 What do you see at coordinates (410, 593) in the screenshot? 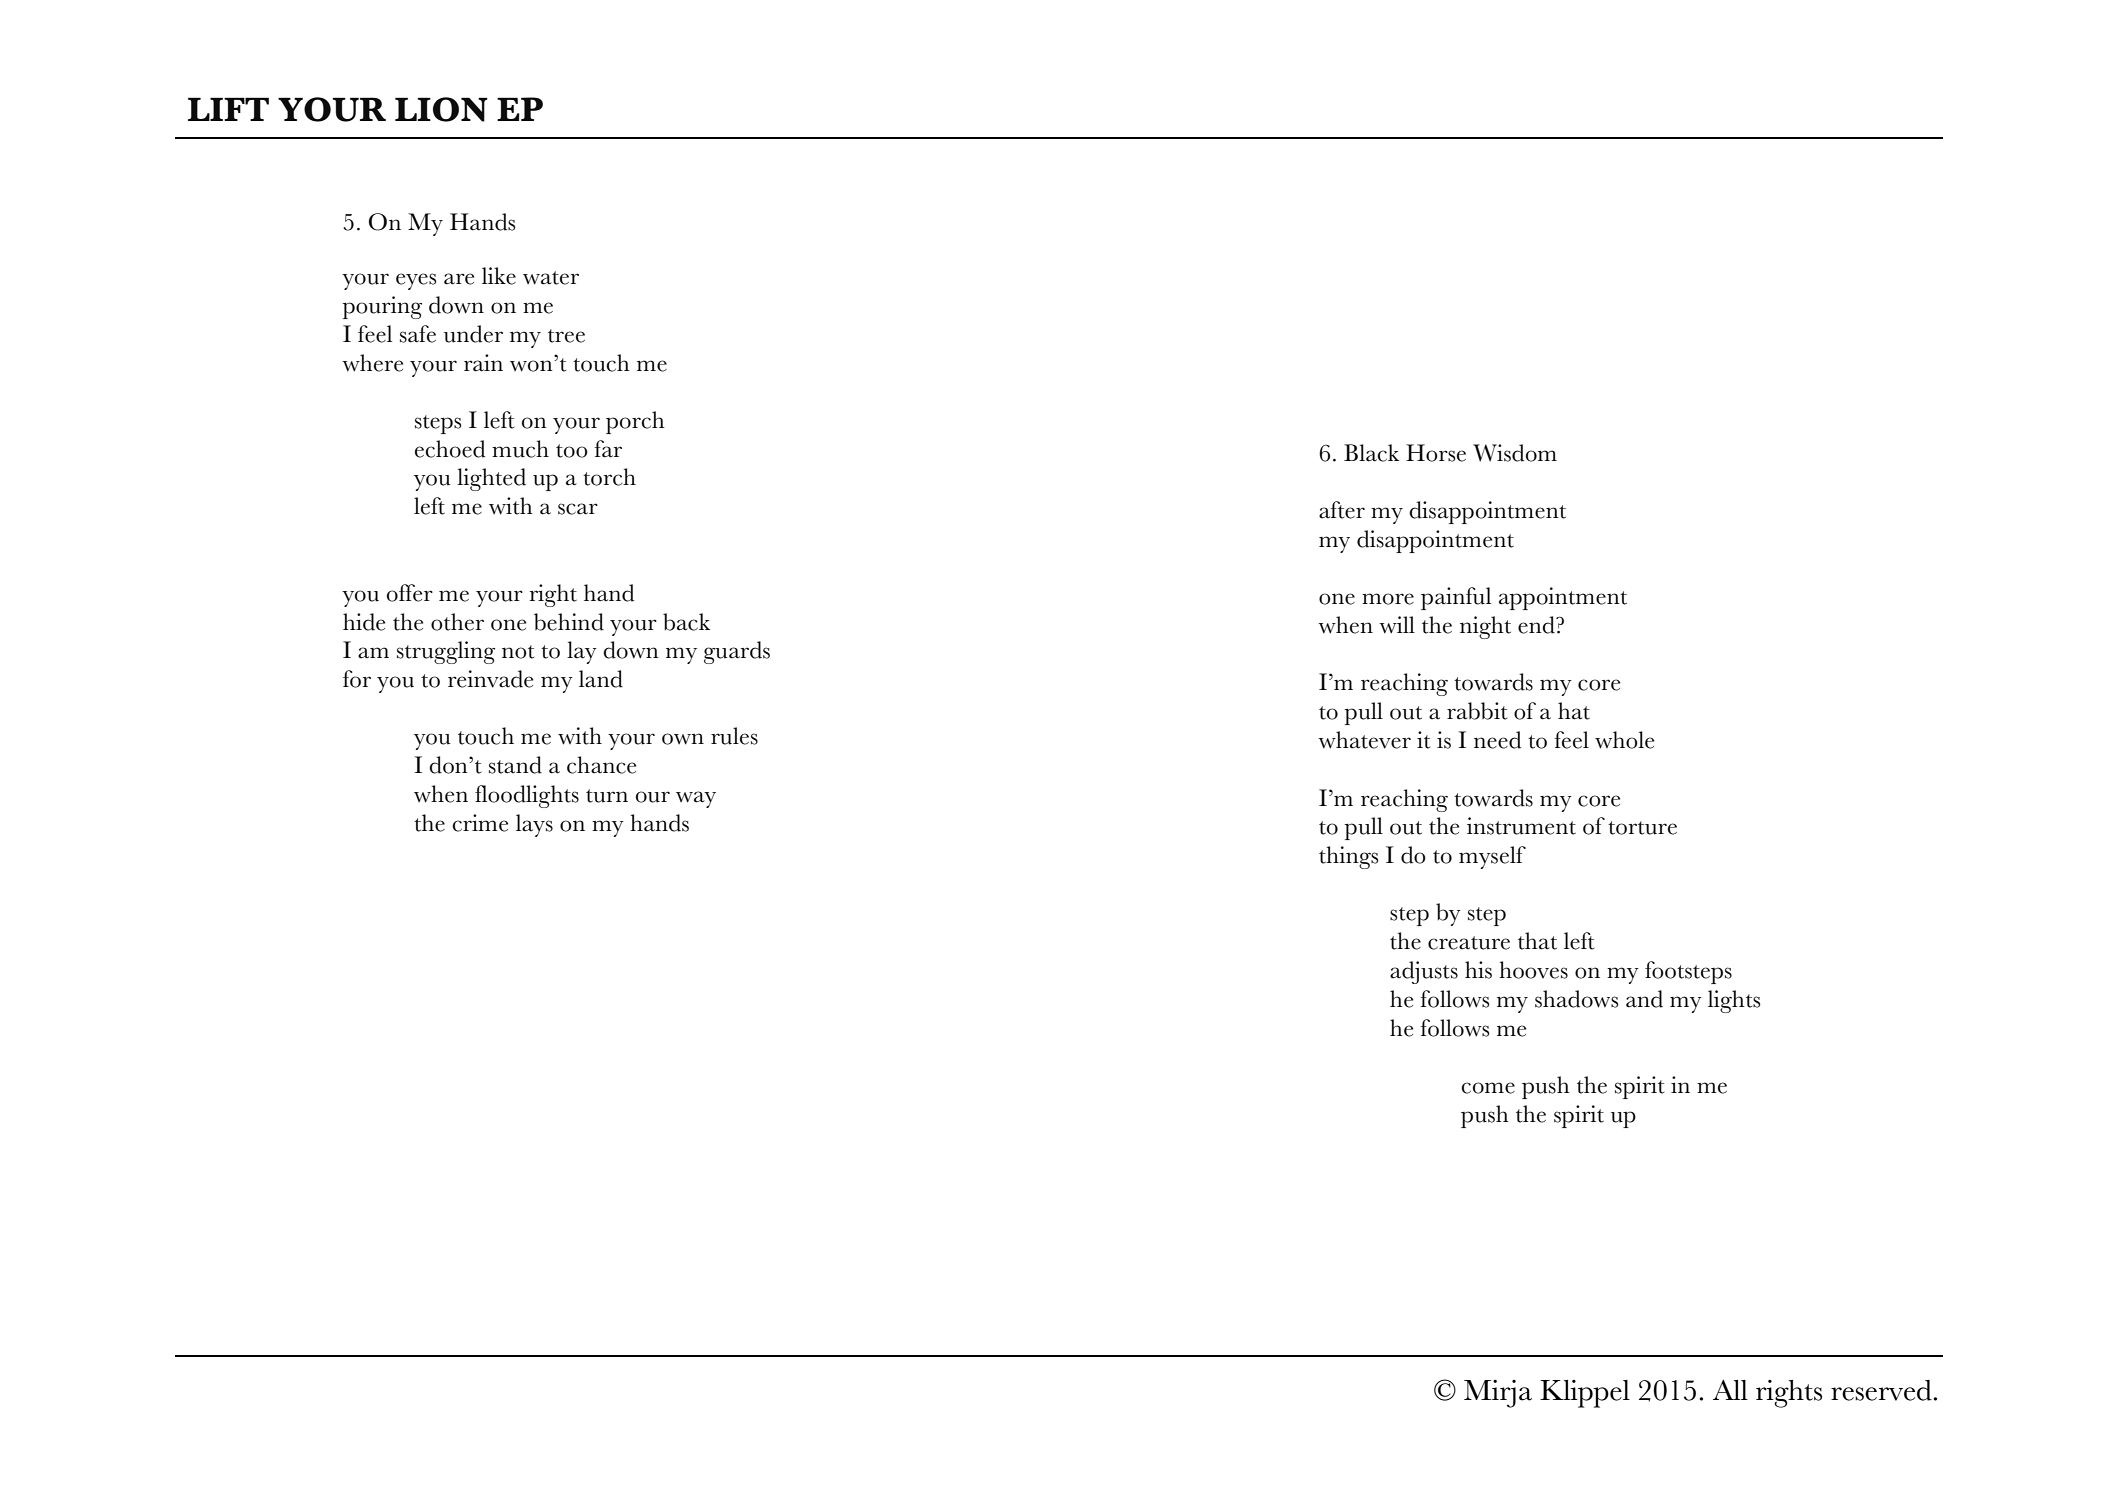
I see `offer` at bounding box center [410, 593].
